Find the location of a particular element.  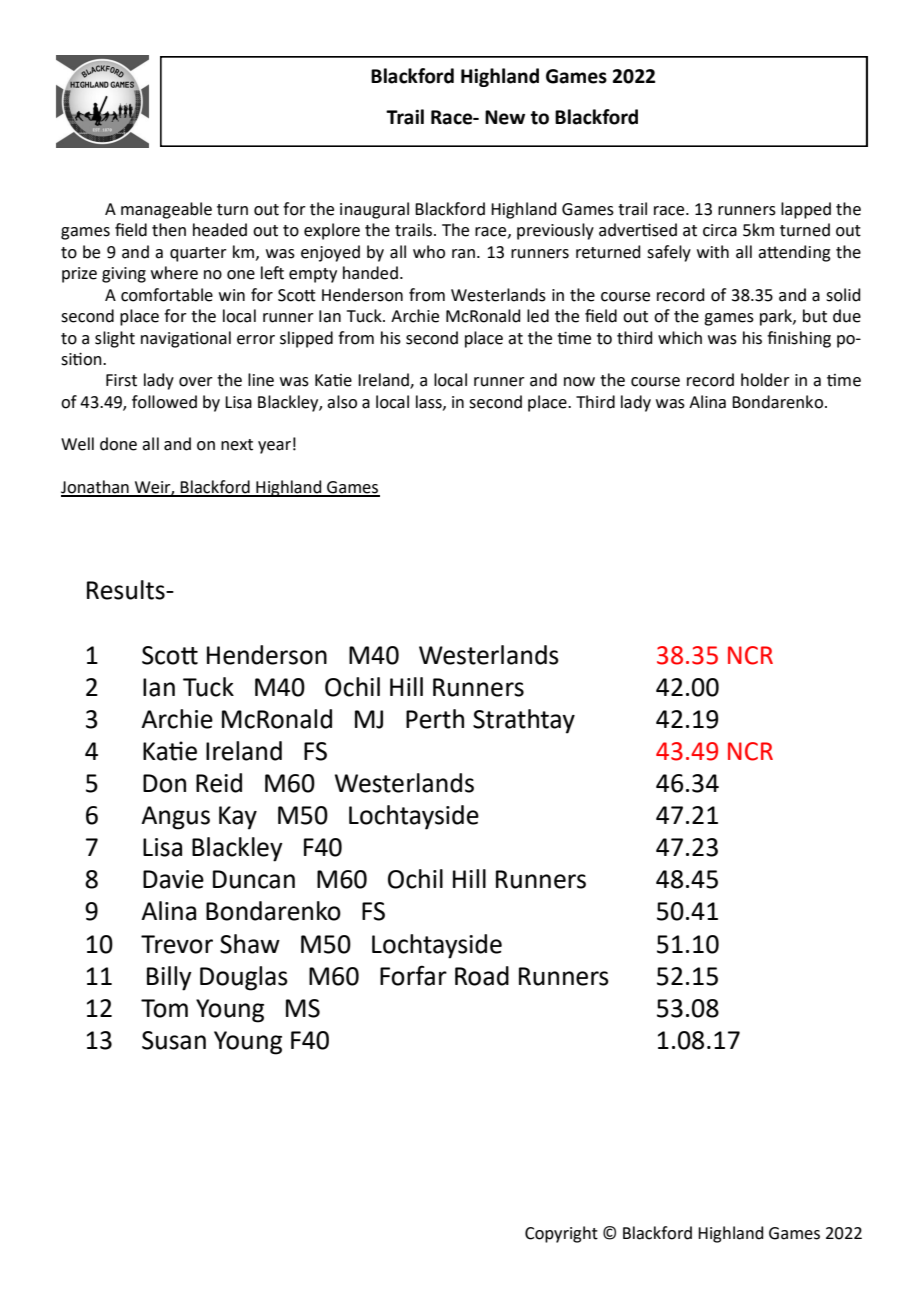

circa is located at coordinates (720, 230).
